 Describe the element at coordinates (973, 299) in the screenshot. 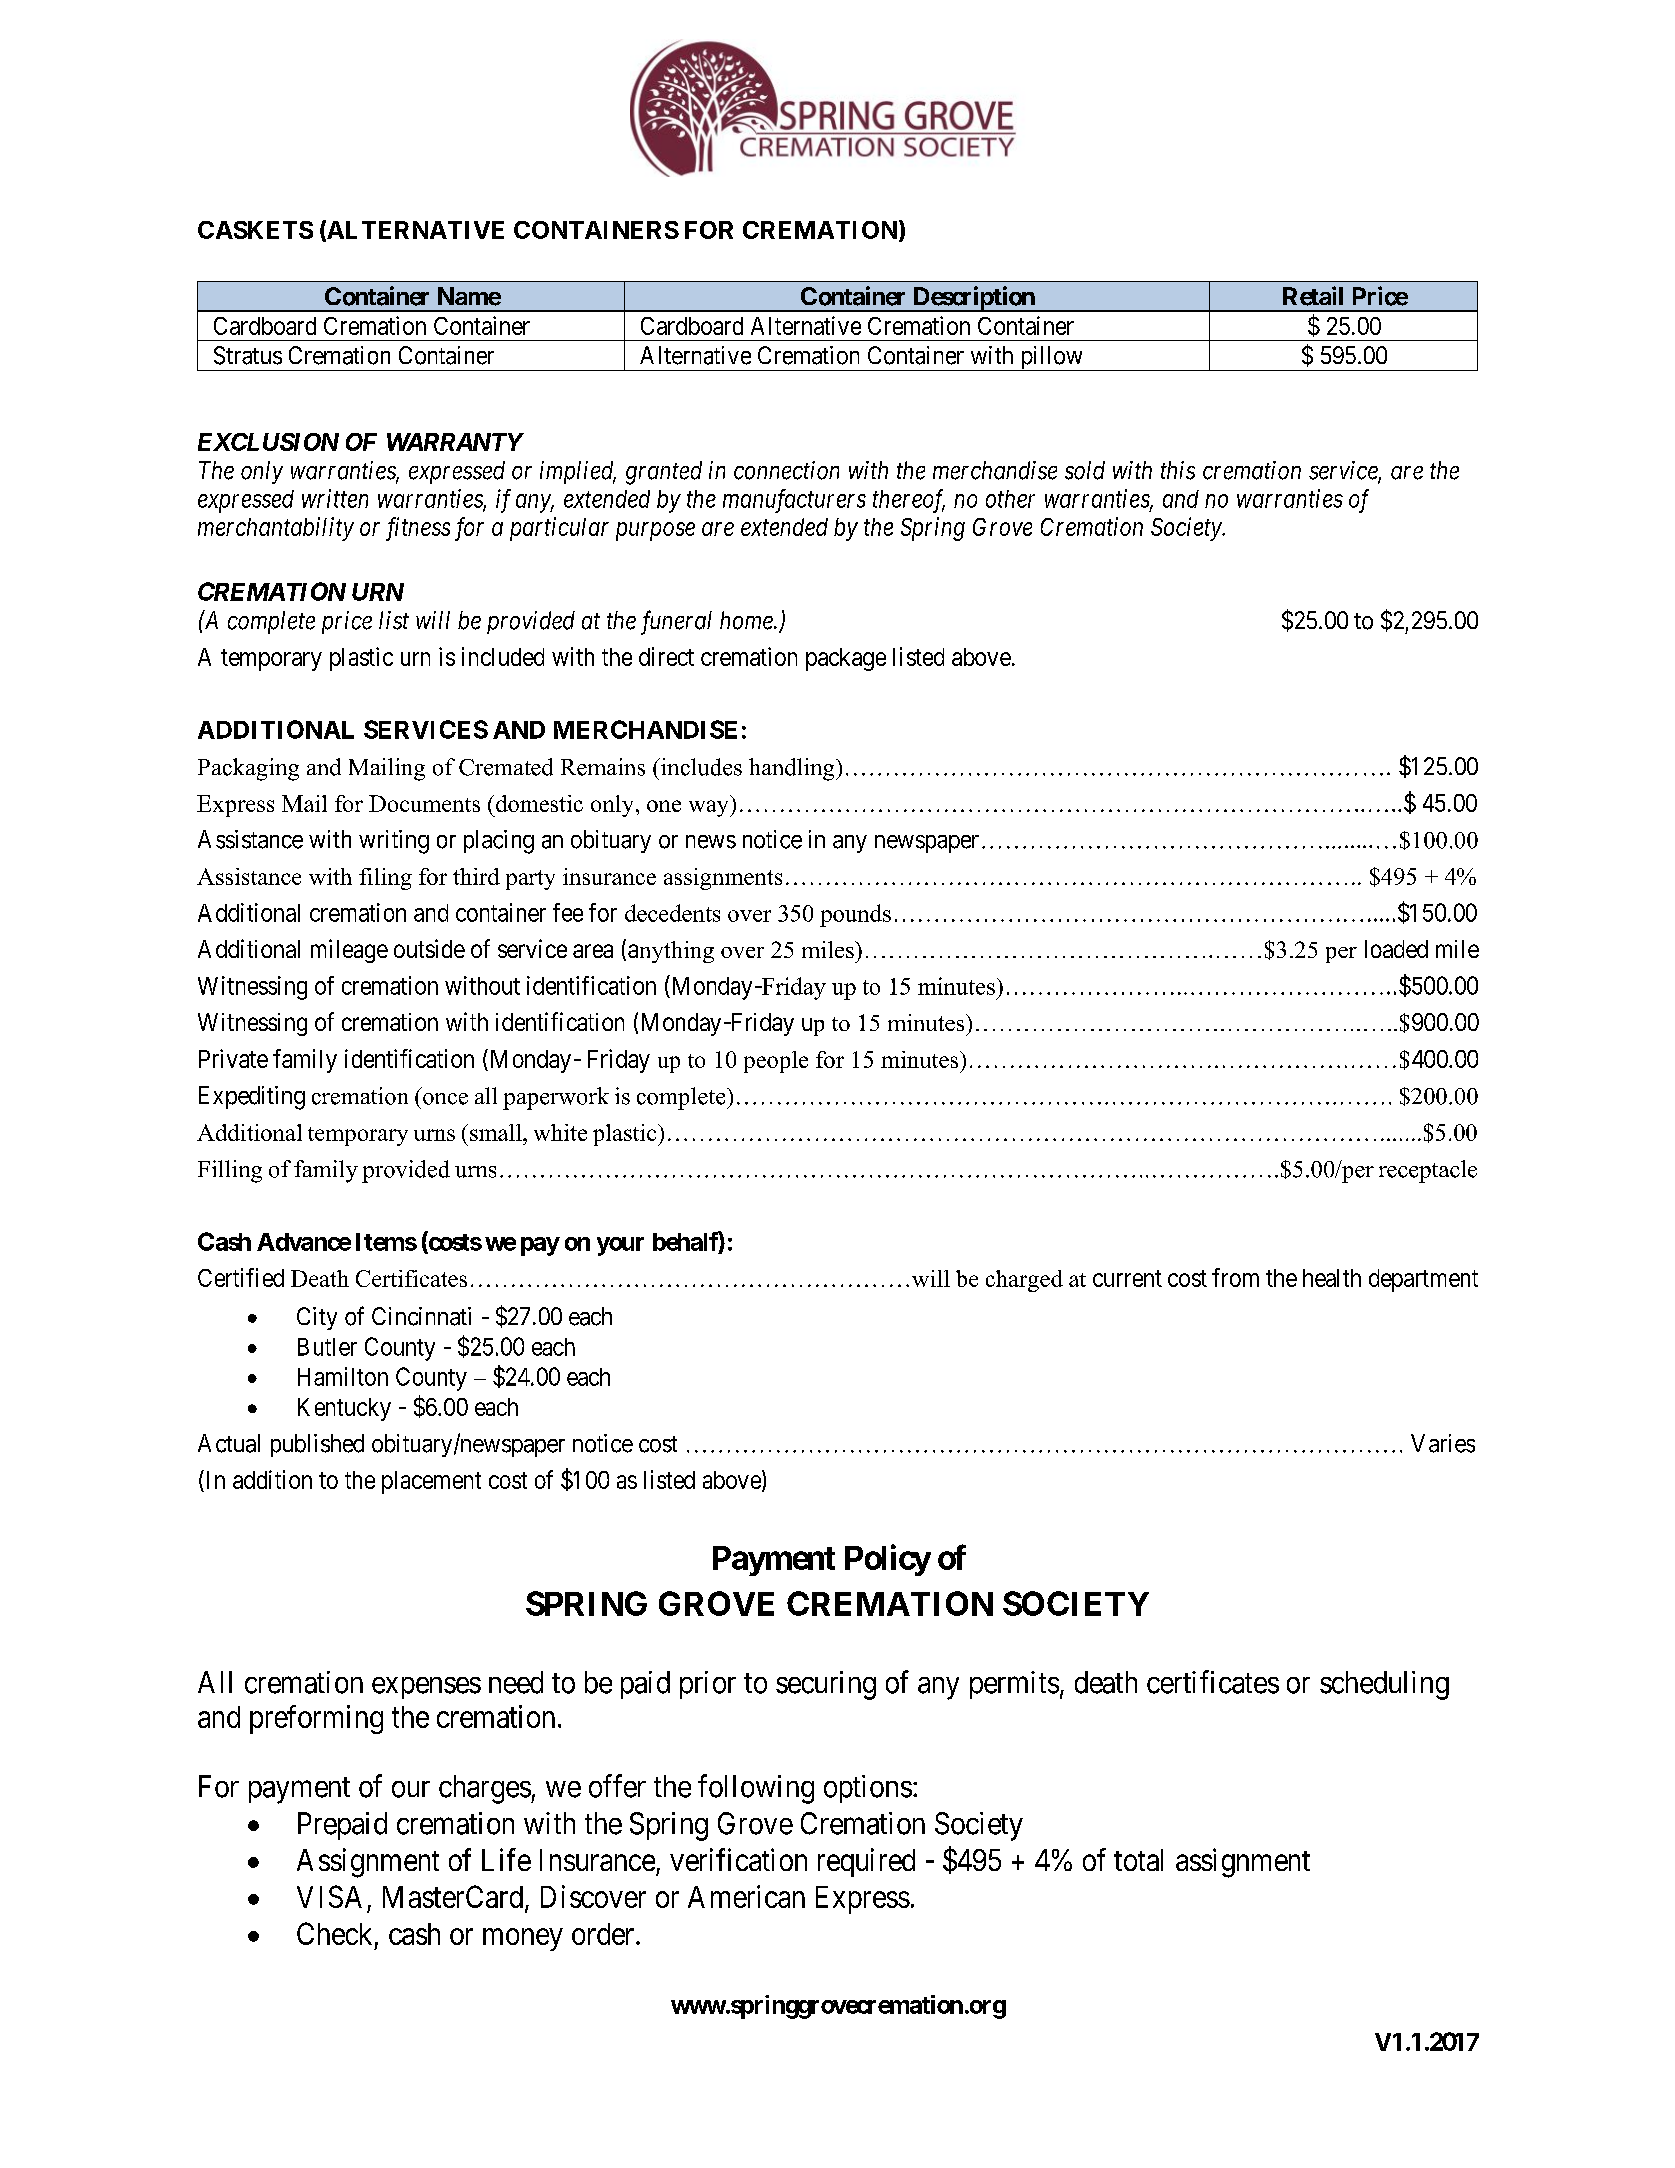

I see `Description` at that location.
